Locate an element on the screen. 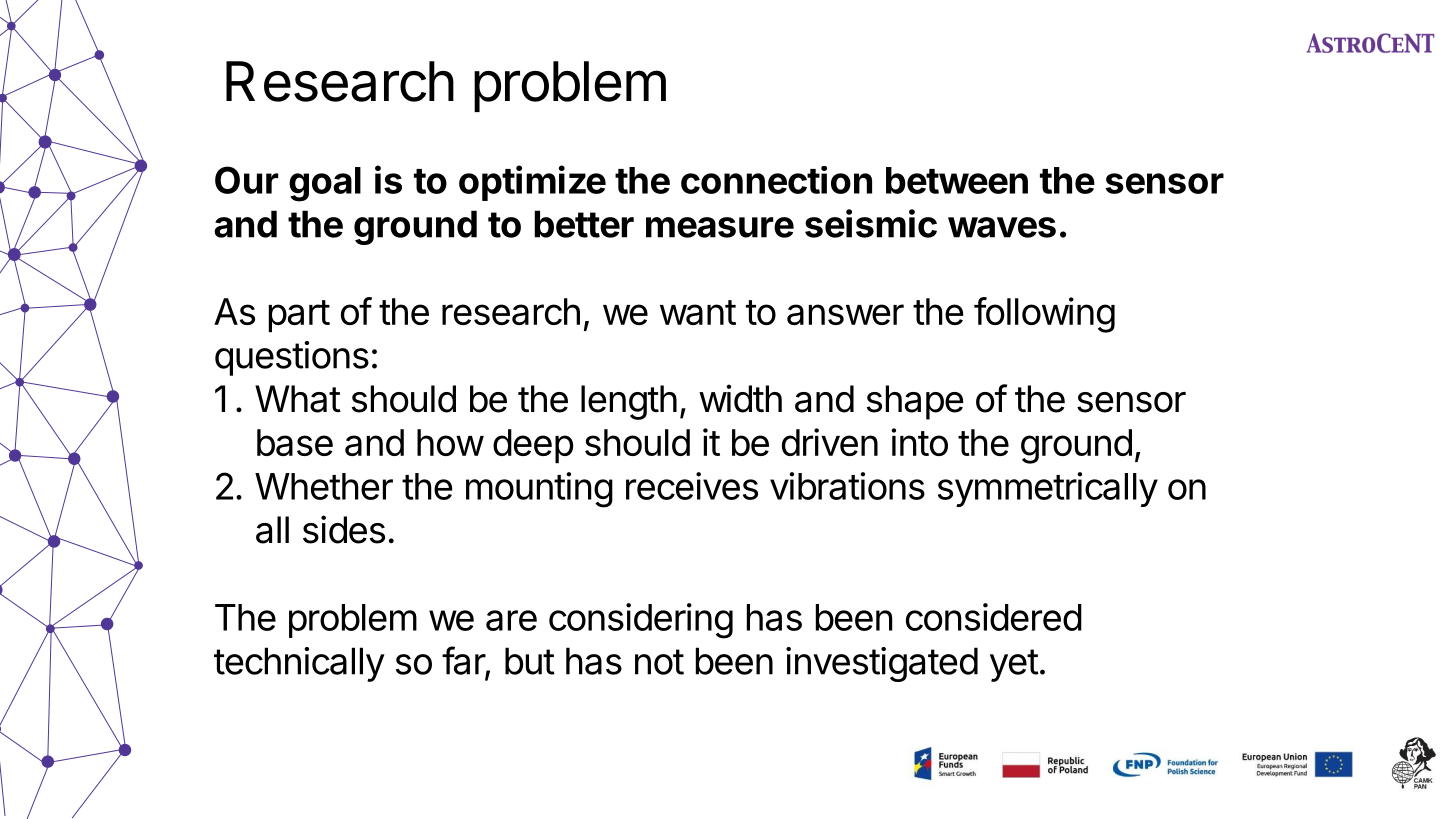 The image size is (1456, 819). length is located at coordinates (629, 402).
